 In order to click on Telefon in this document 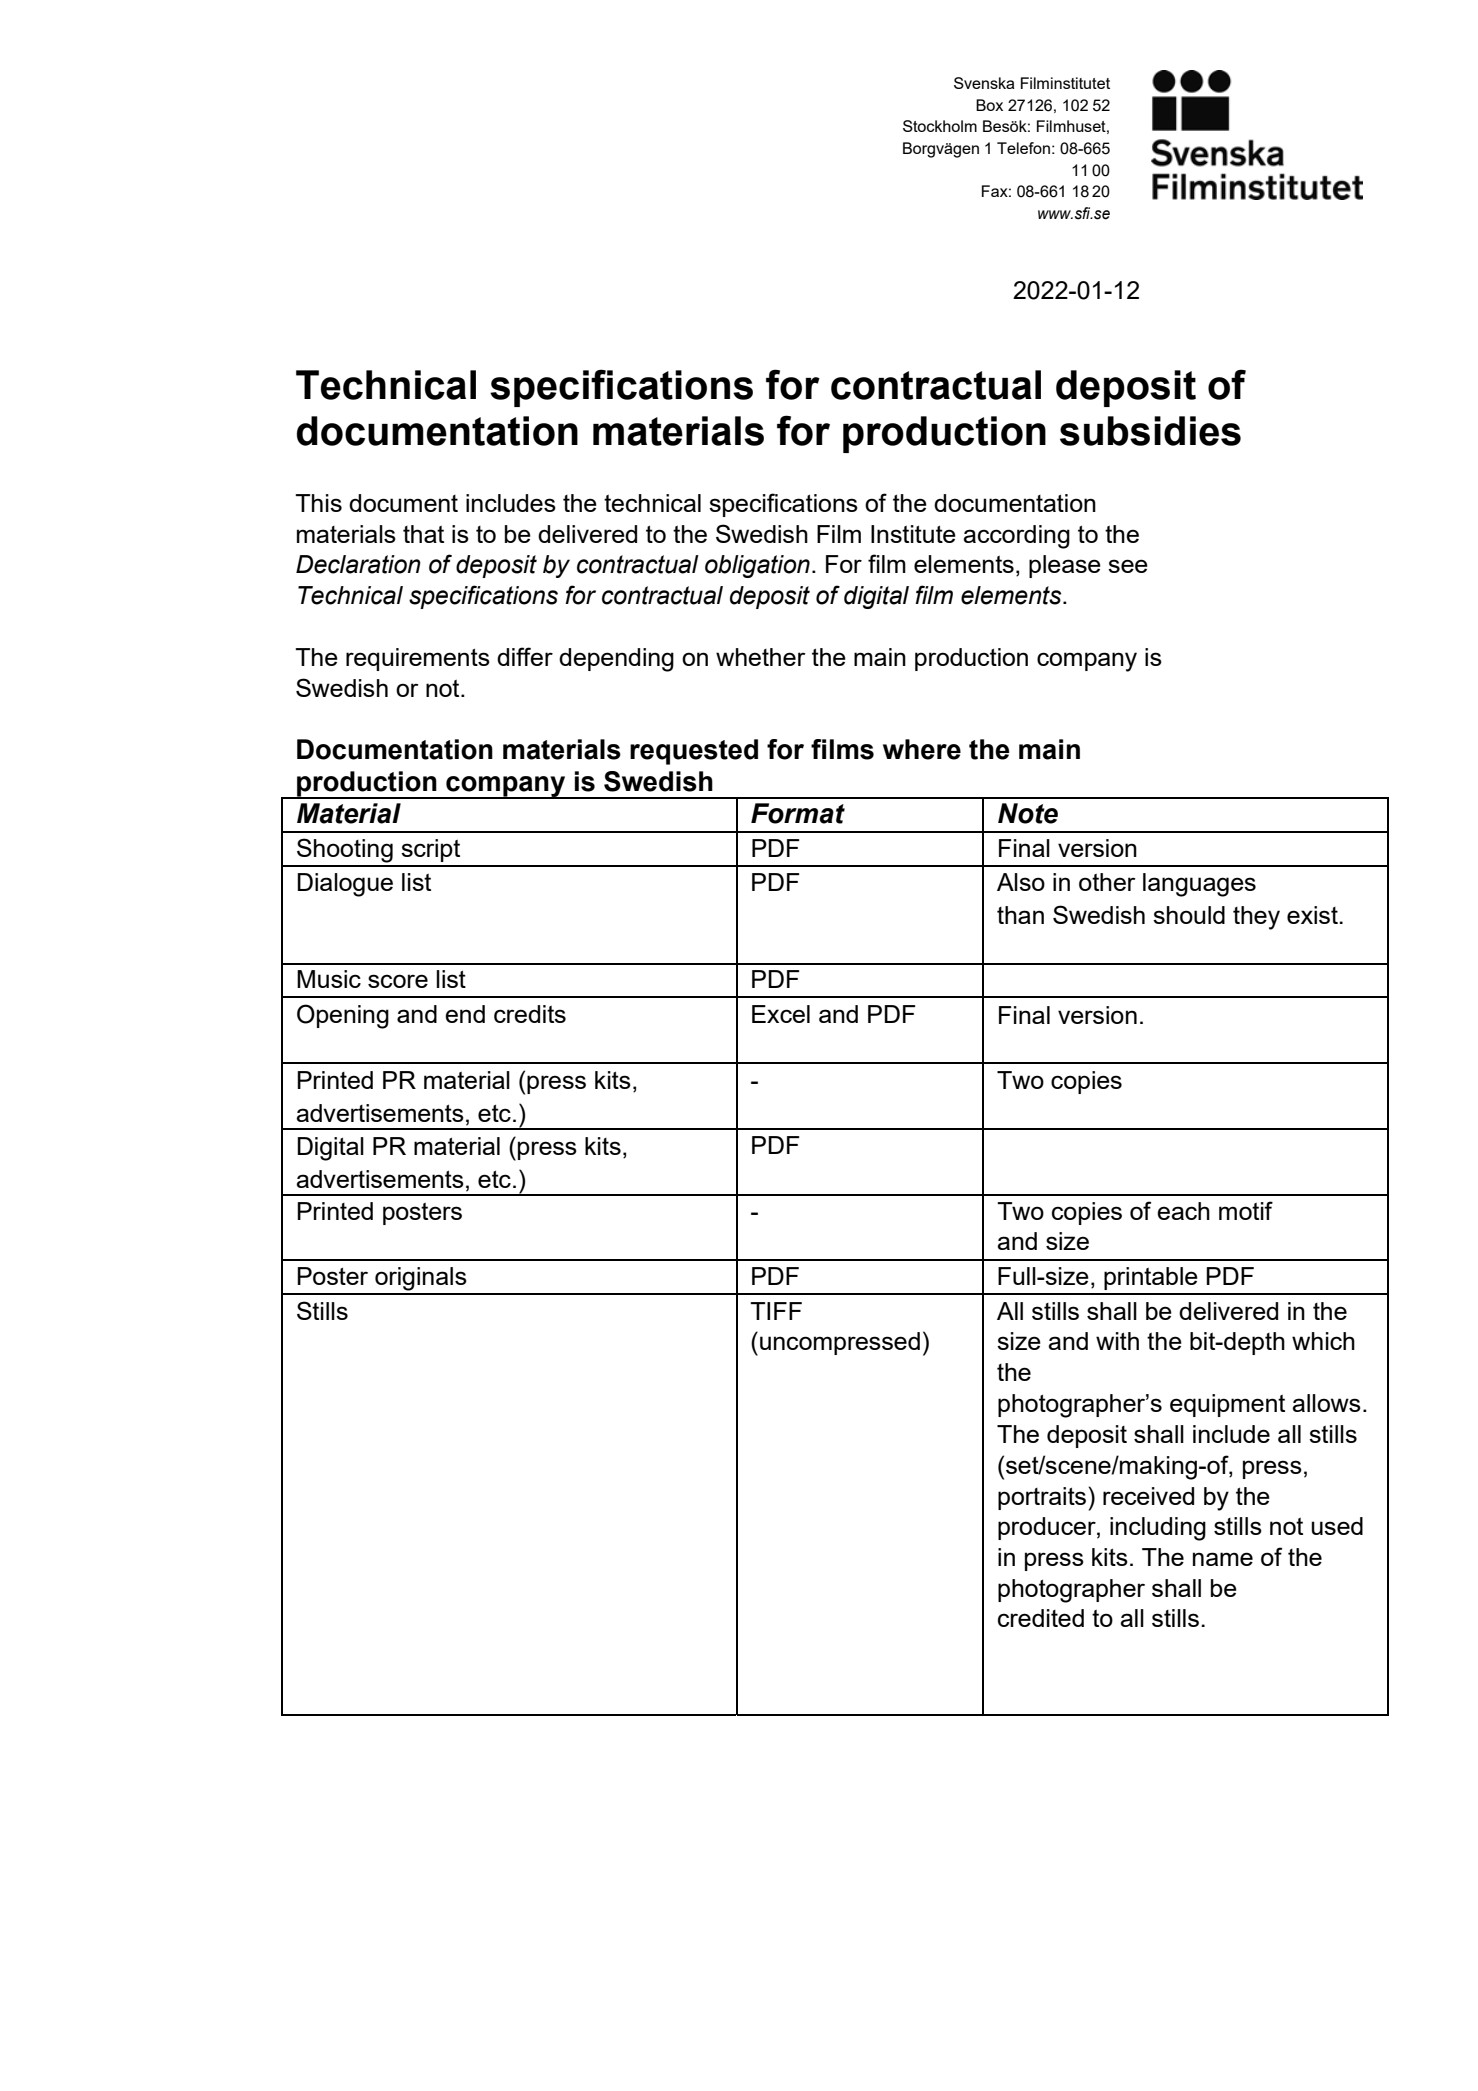, I will do `click(1023, 148)`.
